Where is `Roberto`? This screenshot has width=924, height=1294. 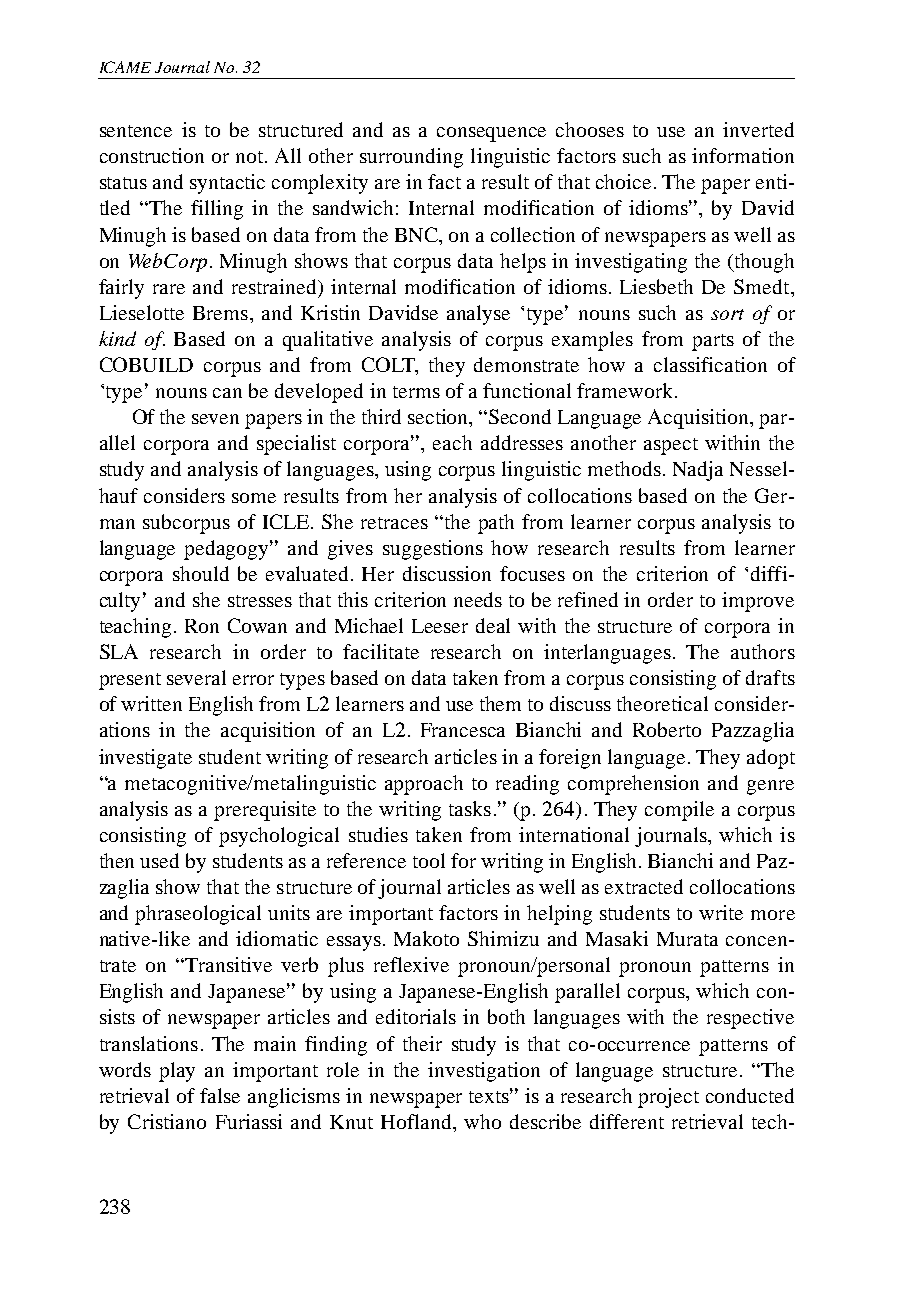
Roberto is located at coordinates (667, 729).
